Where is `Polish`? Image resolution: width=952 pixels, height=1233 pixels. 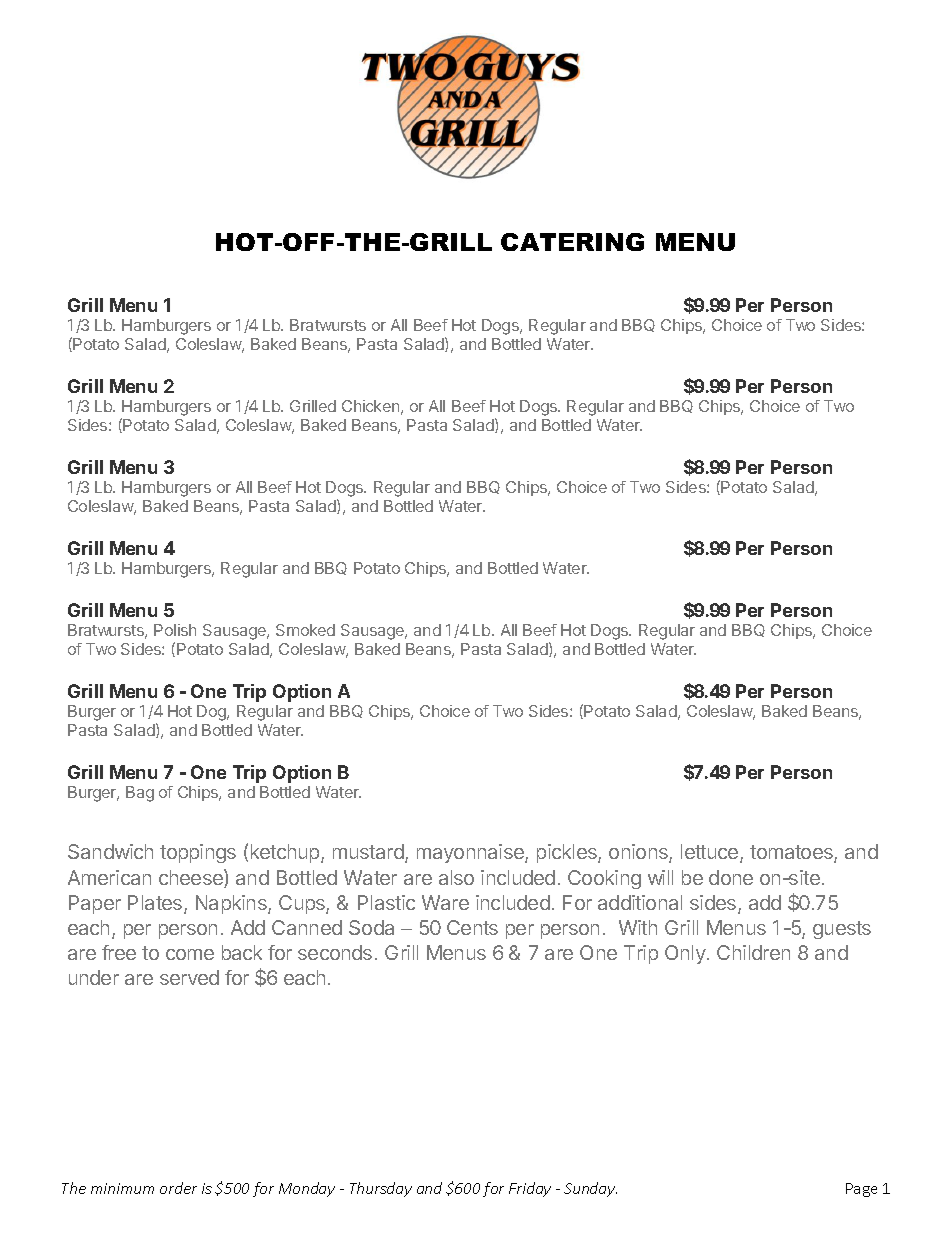
Polish is located at coordinates (175, 630).
